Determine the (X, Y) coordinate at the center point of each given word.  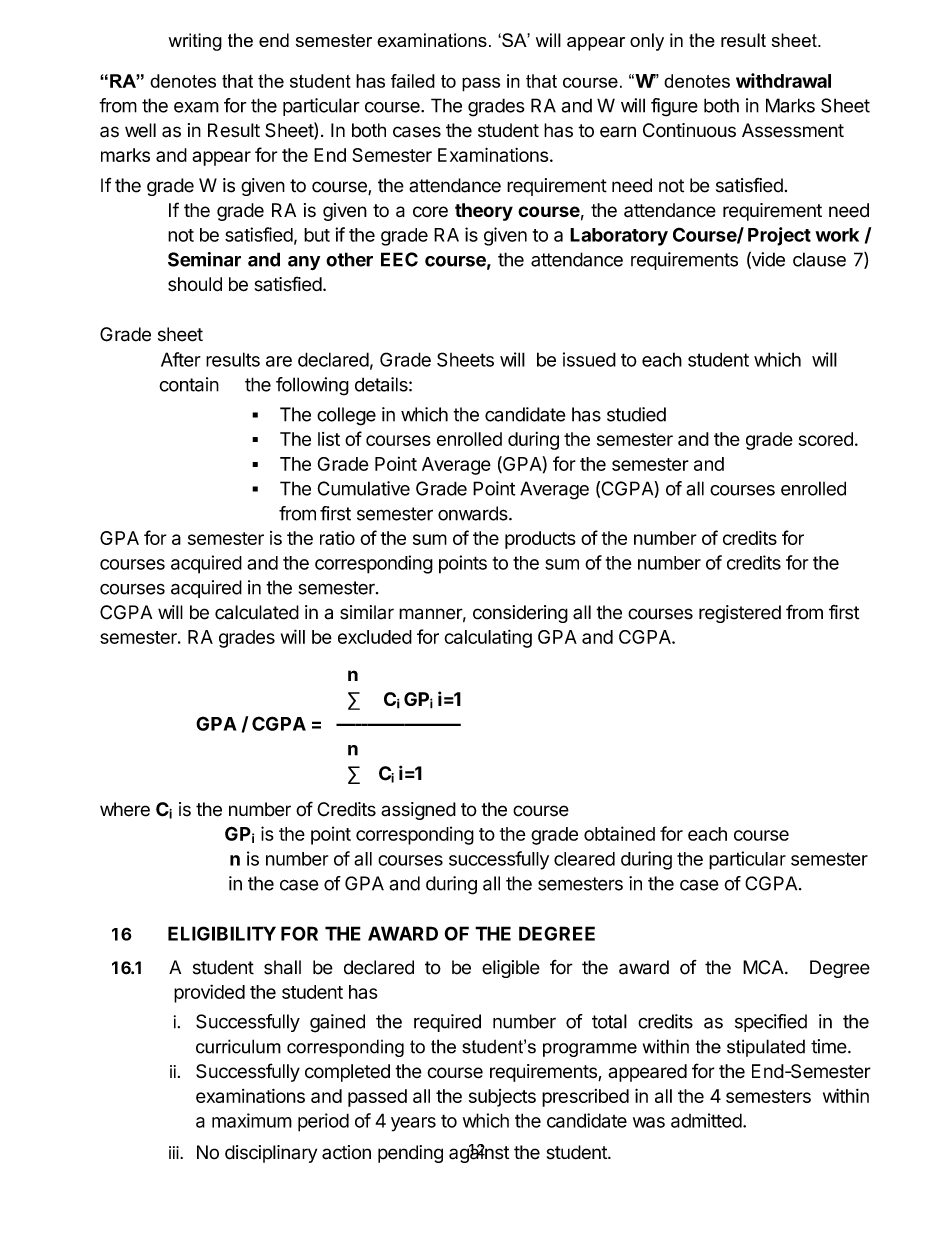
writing (195, 42)
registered (740, 614)
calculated (257, 612)
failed (413, 81)
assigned (418, 811)
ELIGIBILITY (222, 933)
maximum (252, 1120)
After (181, 359)
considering (520, 614)
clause (819, 259)
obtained (619, 833)
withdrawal (783, 80)
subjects (502, 1098)
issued (589, 359)
